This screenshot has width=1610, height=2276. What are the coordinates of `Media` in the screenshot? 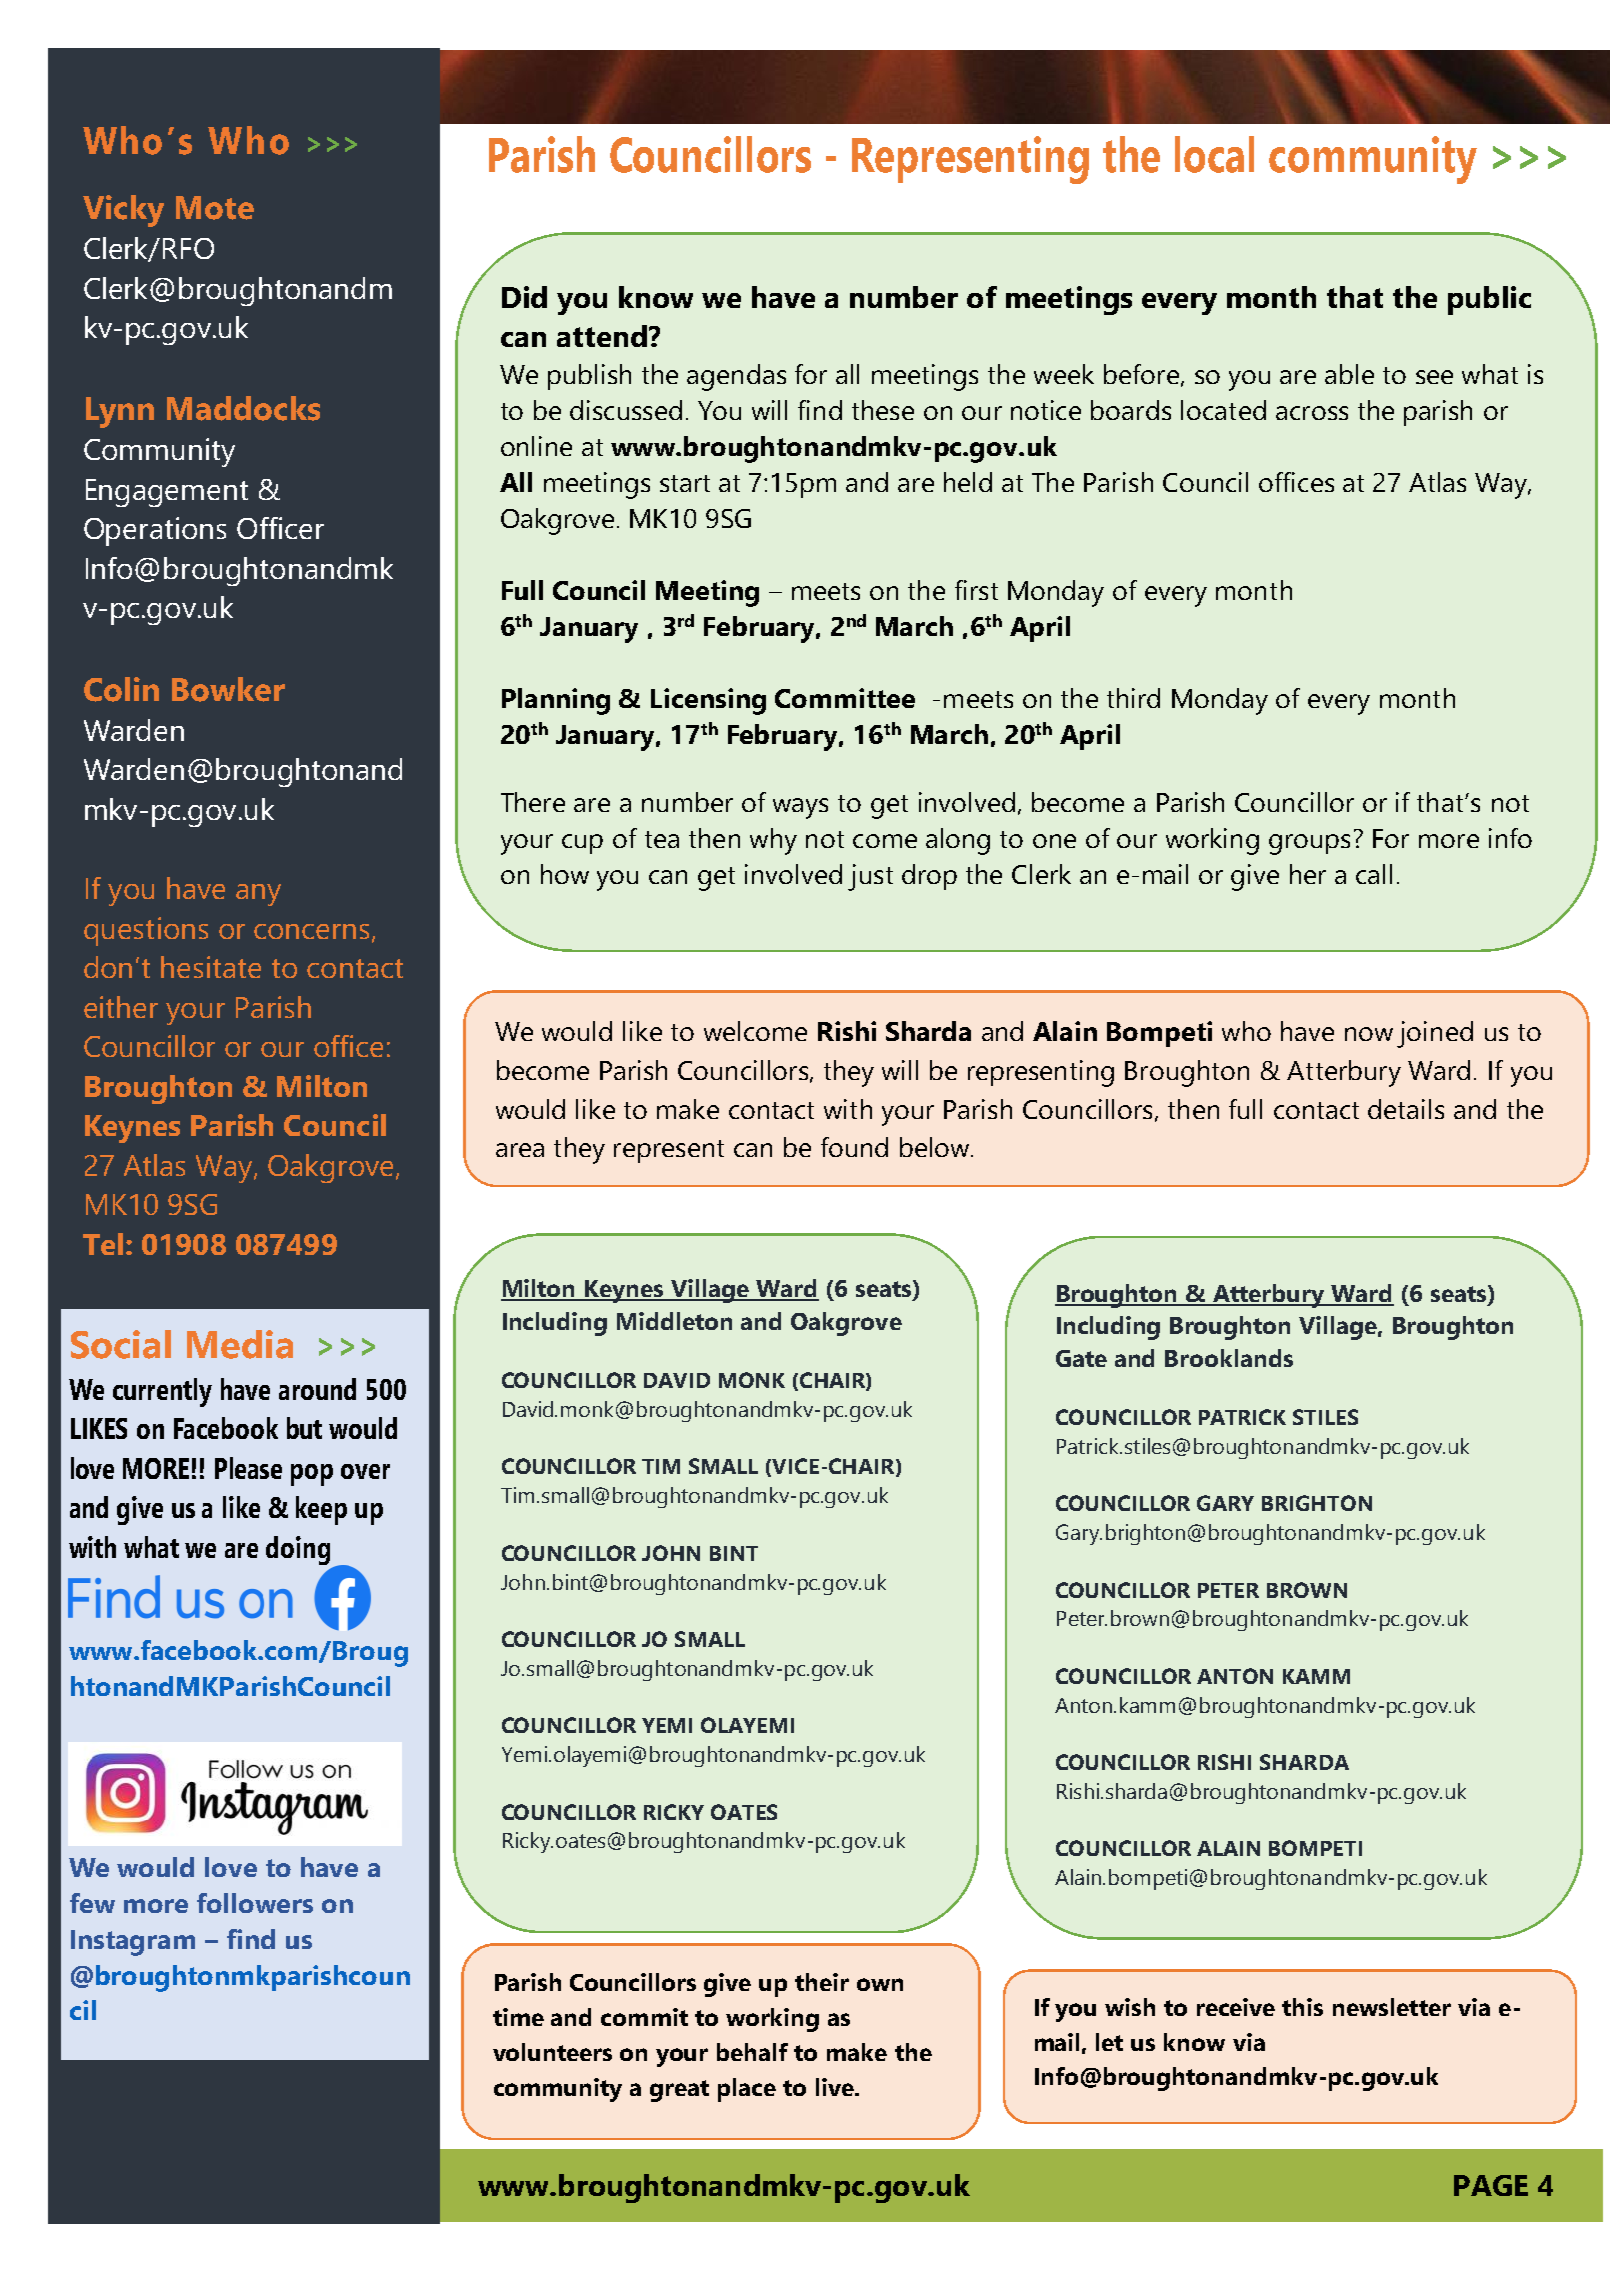 It's located at (240, 1344).
